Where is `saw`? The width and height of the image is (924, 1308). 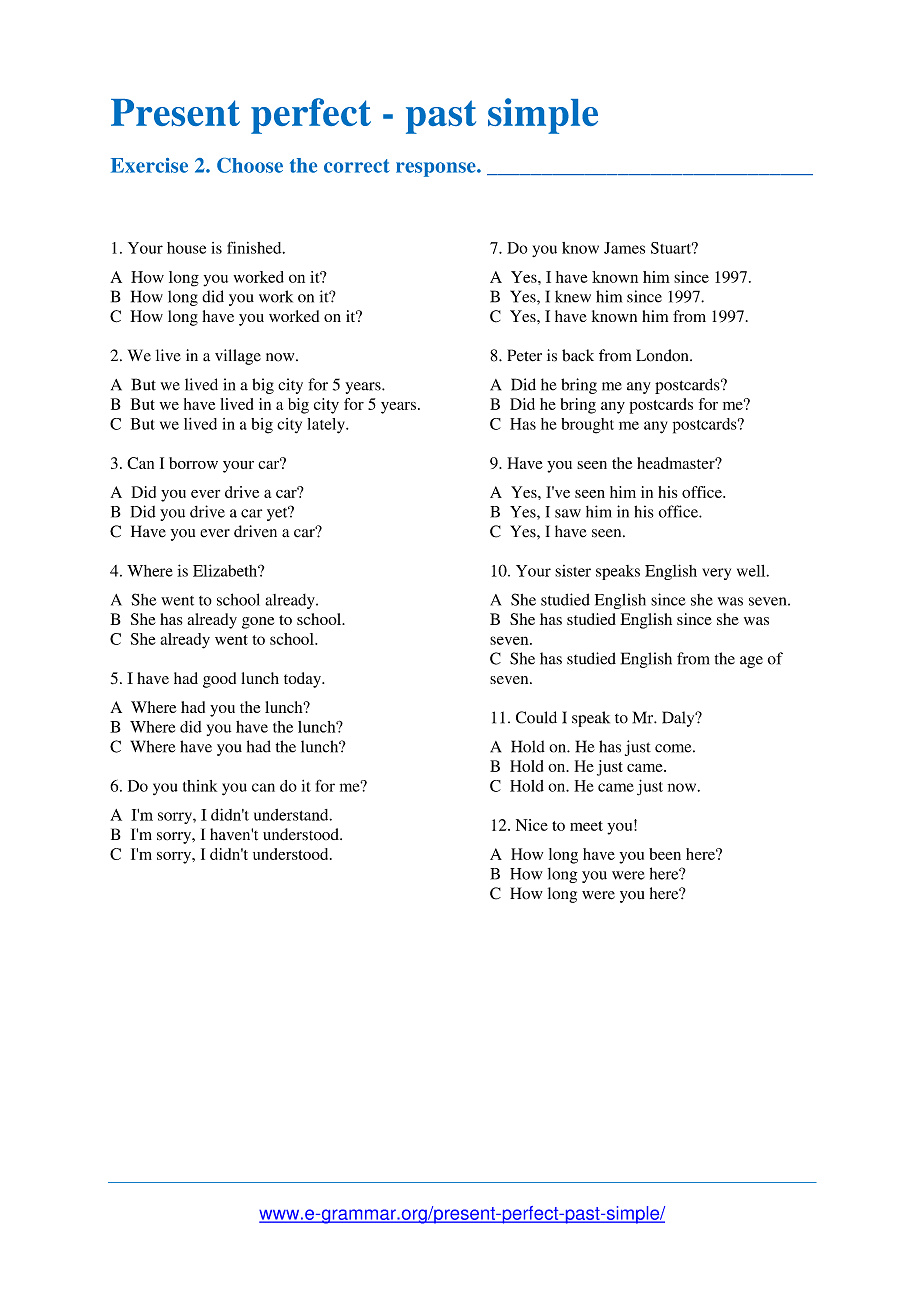
saw is located at coordinates (568, 513).
